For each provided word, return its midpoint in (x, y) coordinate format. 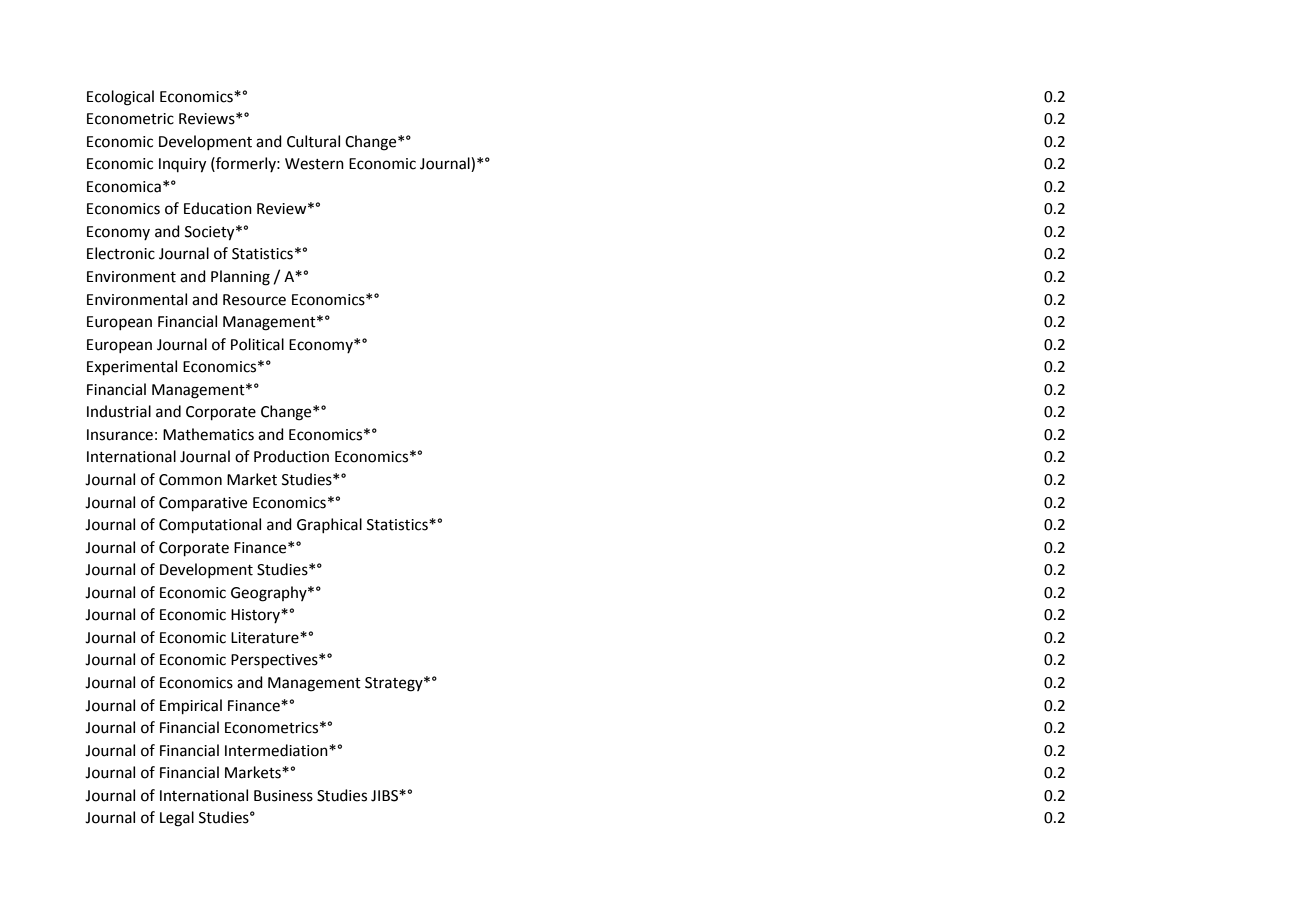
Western (314, 164)
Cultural (313, 141)
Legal (177, 819)
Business (283, 796)
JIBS (385, 796)
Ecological (120, 98)
